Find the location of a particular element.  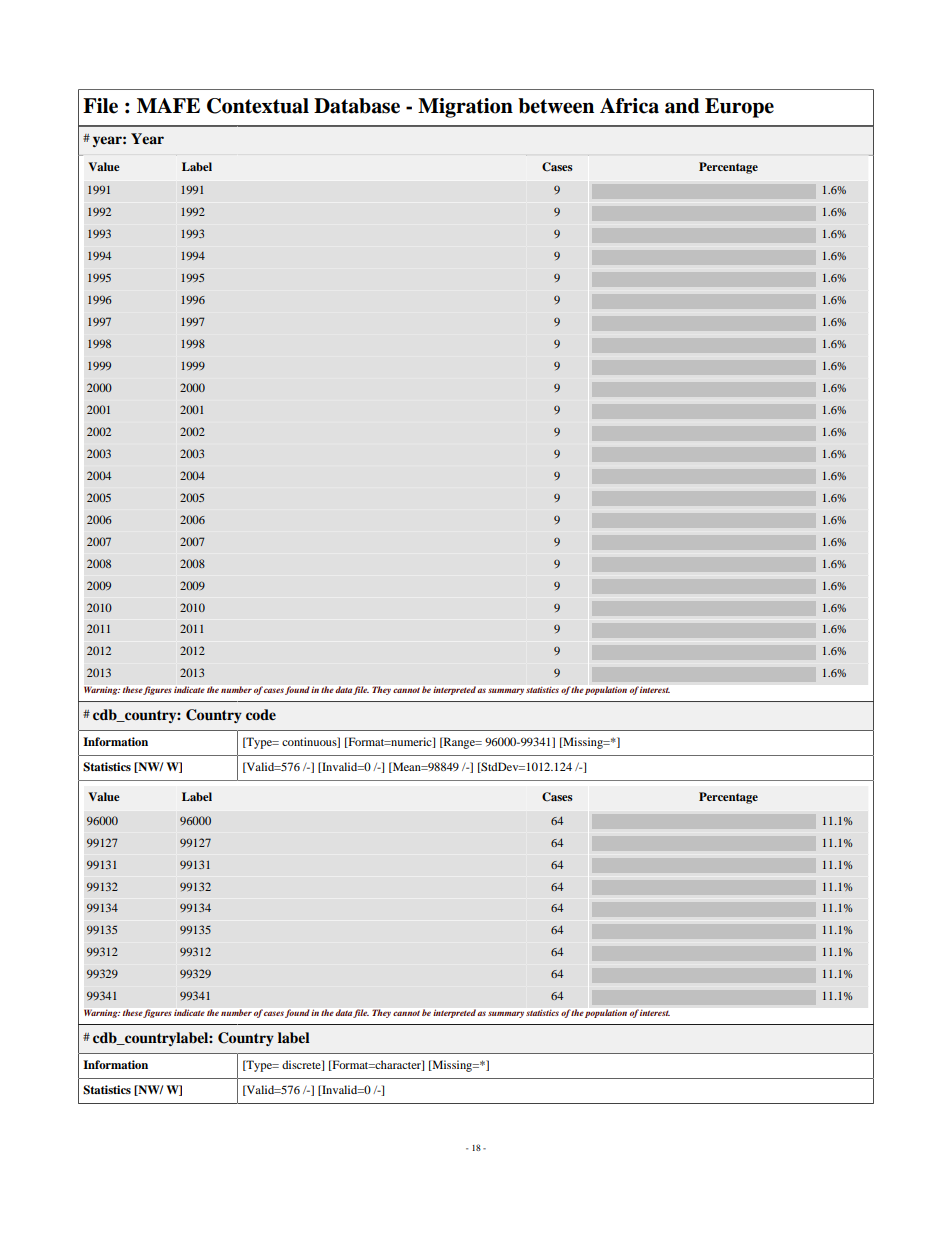

Contextual is located at coordinates (258, 106).
